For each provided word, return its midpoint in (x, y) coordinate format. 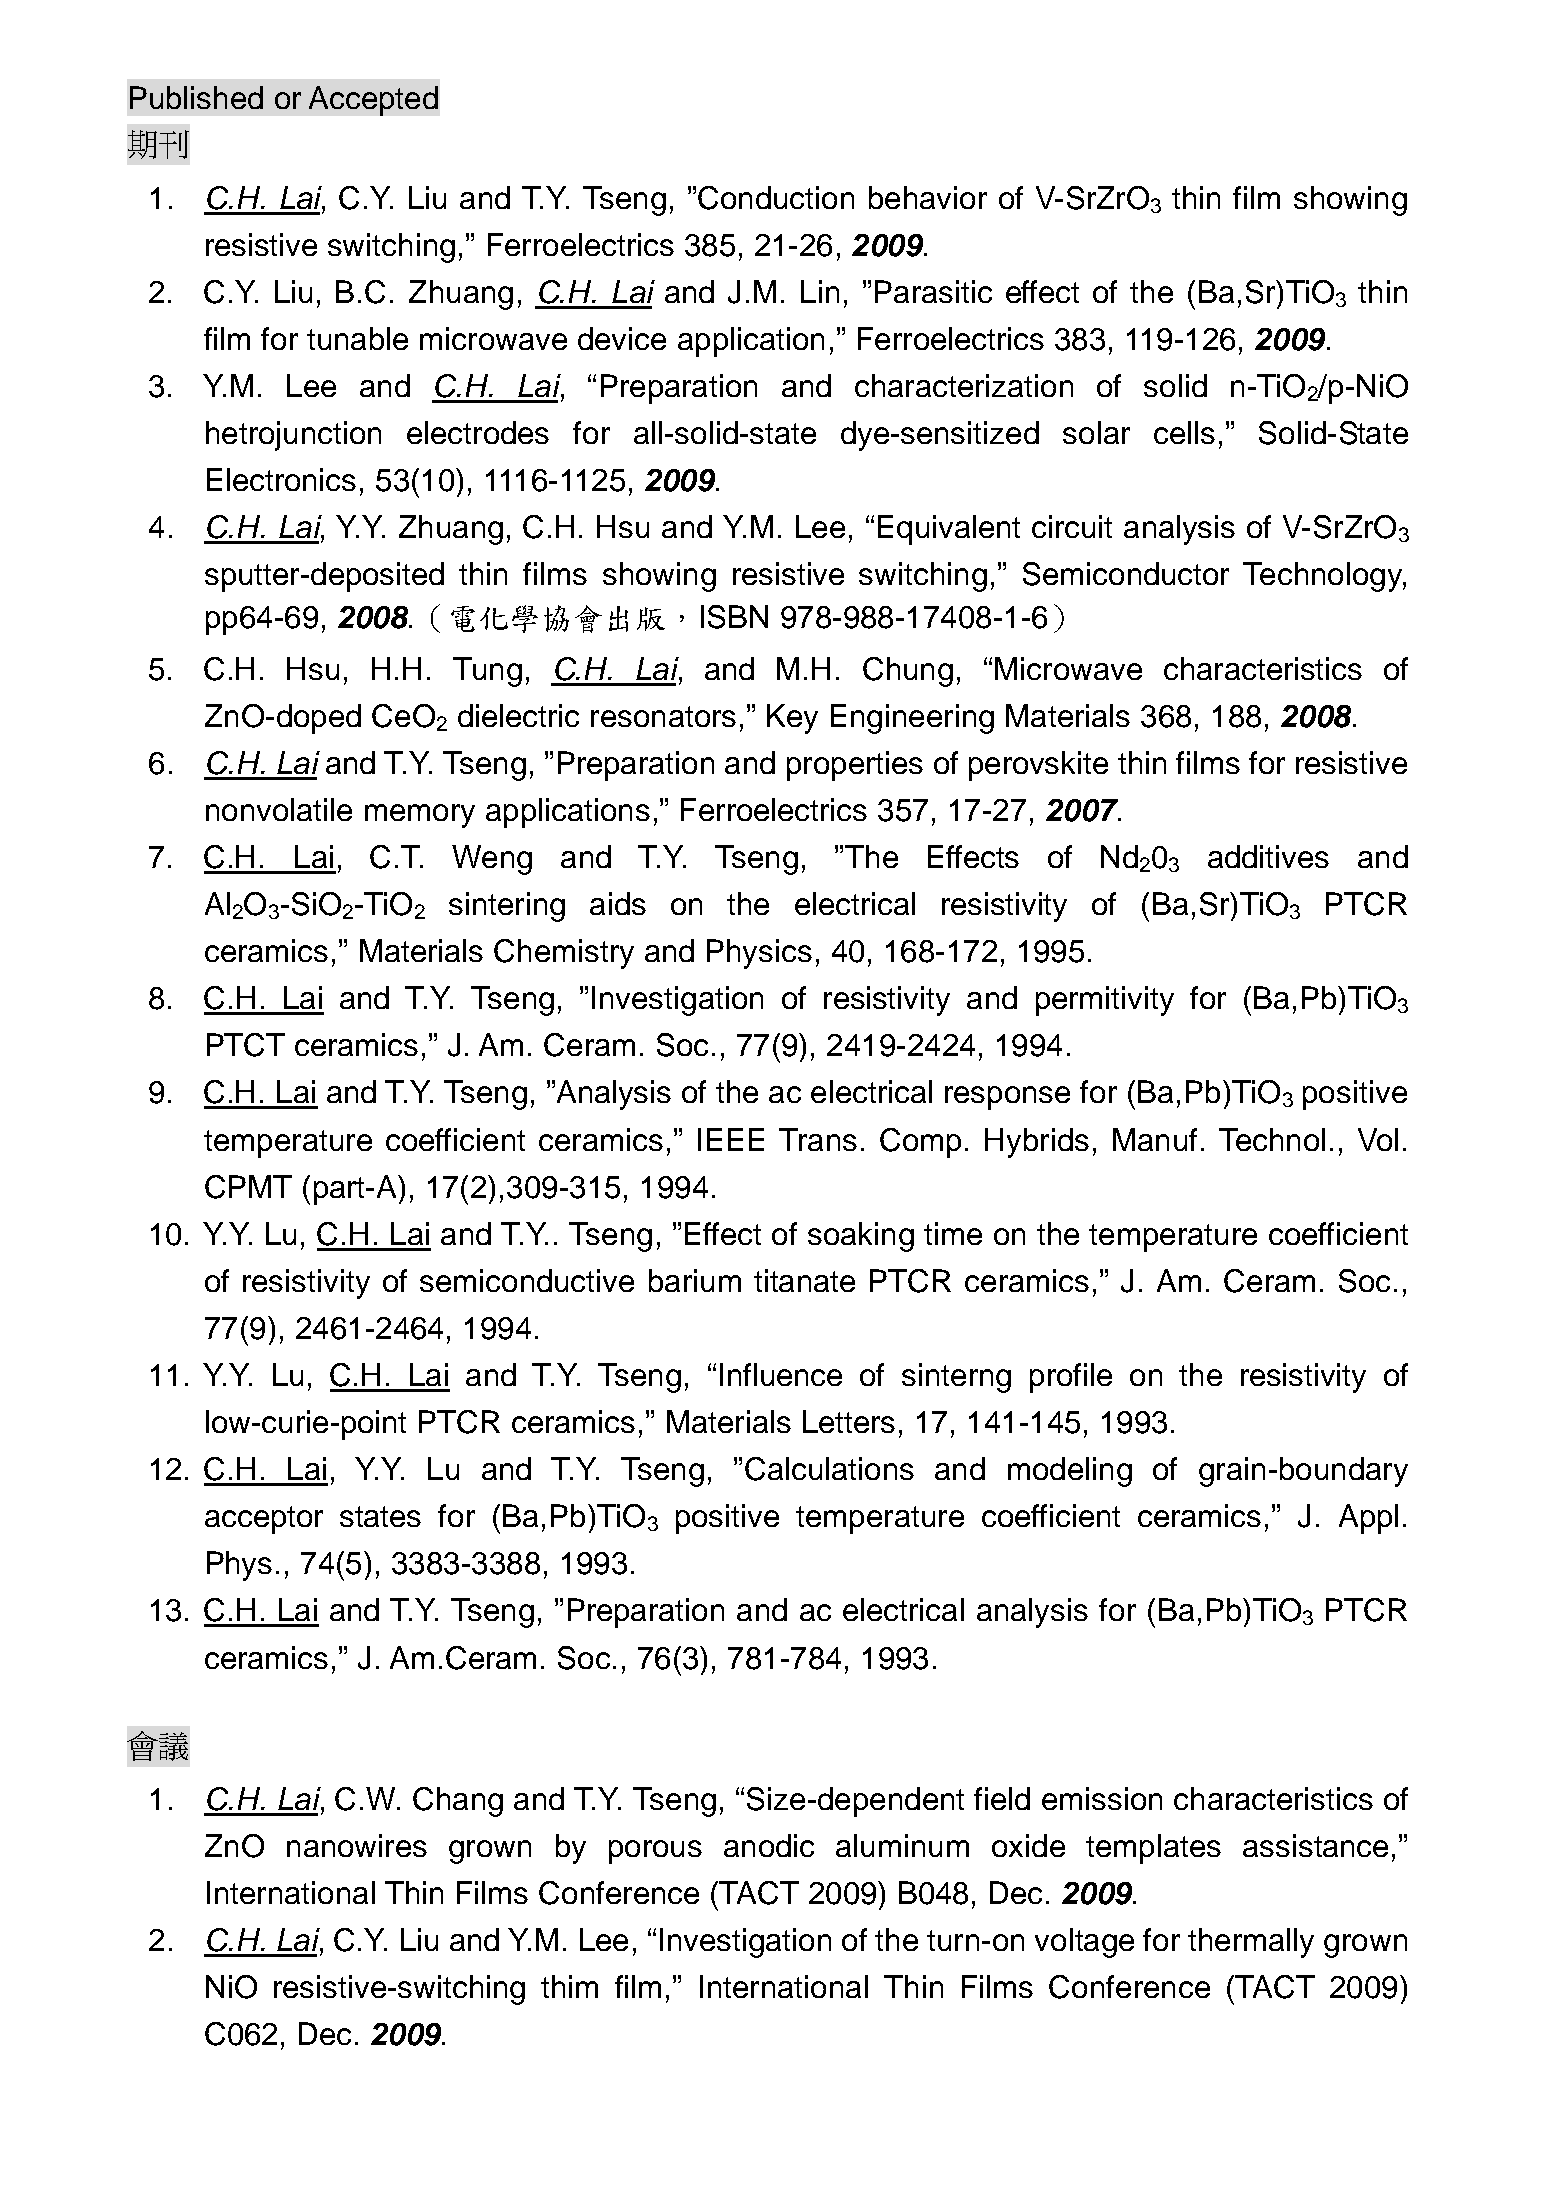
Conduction (776, 198)
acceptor (264, 1520)
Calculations (829, 1469)
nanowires (357, 1845)
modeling (1070, 1472)
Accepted (373, 101)
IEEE (731, 1139)
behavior (928, 197)
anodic (769, 1845)
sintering (507, 907)
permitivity (1105, 1001)
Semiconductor (1126, 574)
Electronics (281, 479)
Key (792, 719)
